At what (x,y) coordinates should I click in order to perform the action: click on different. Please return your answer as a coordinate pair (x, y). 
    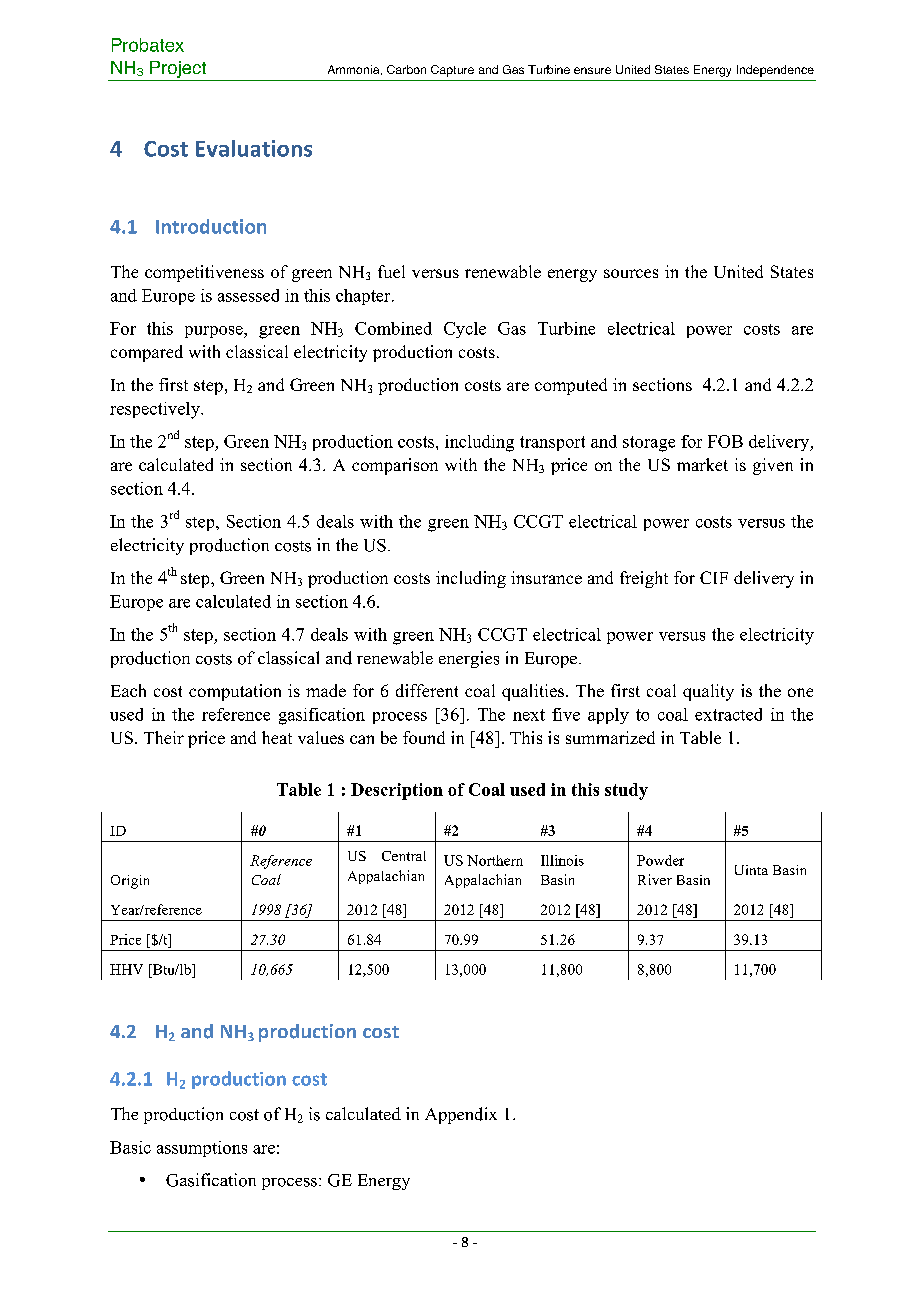
    Looking at the image, I should click on (427, 690).
